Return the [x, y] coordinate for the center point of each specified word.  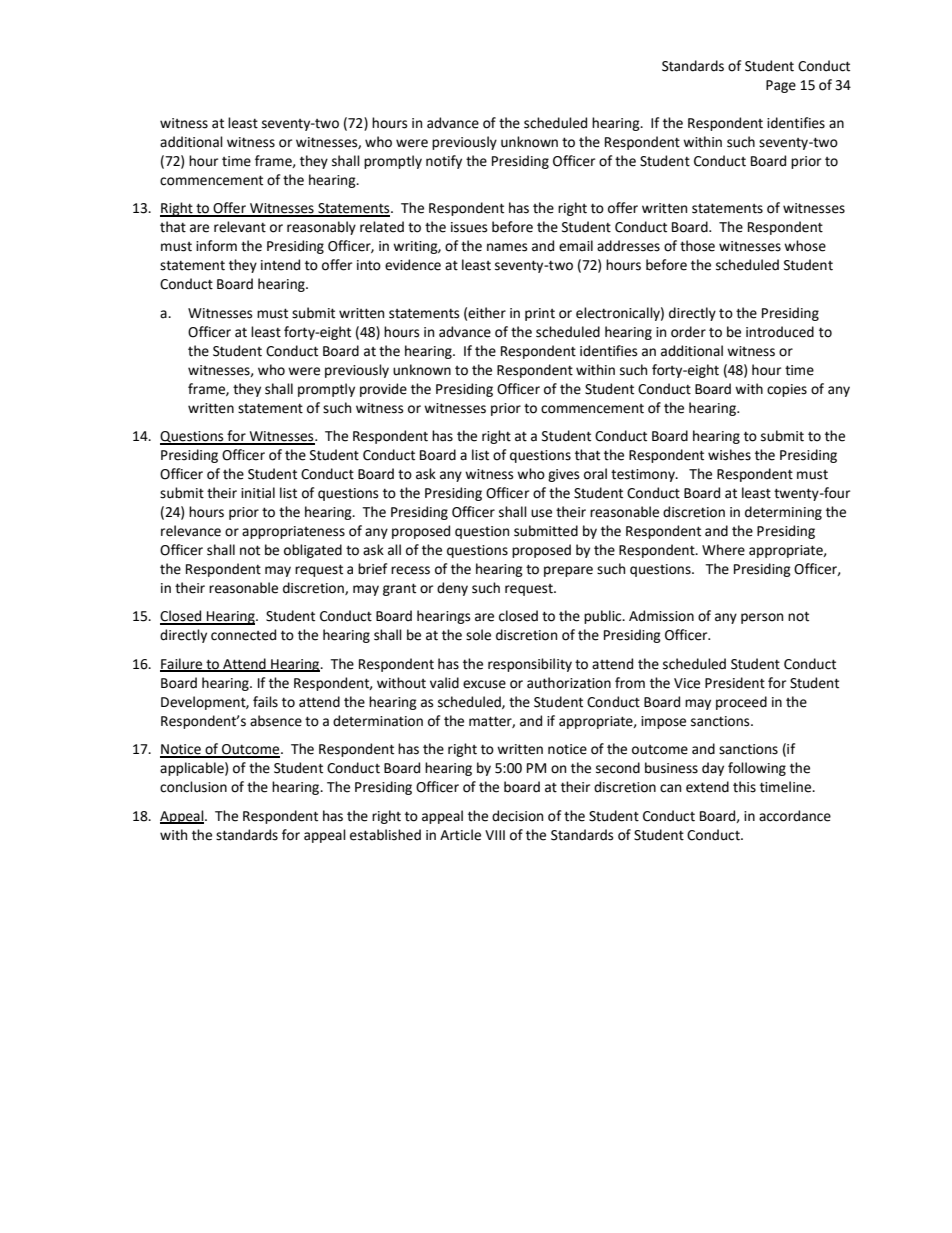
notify [444, 162]
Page [781, 86]
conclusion [193, 787]
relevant [240, 227]
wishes [729, 455]
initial [258, 493]
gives [563, 475]
